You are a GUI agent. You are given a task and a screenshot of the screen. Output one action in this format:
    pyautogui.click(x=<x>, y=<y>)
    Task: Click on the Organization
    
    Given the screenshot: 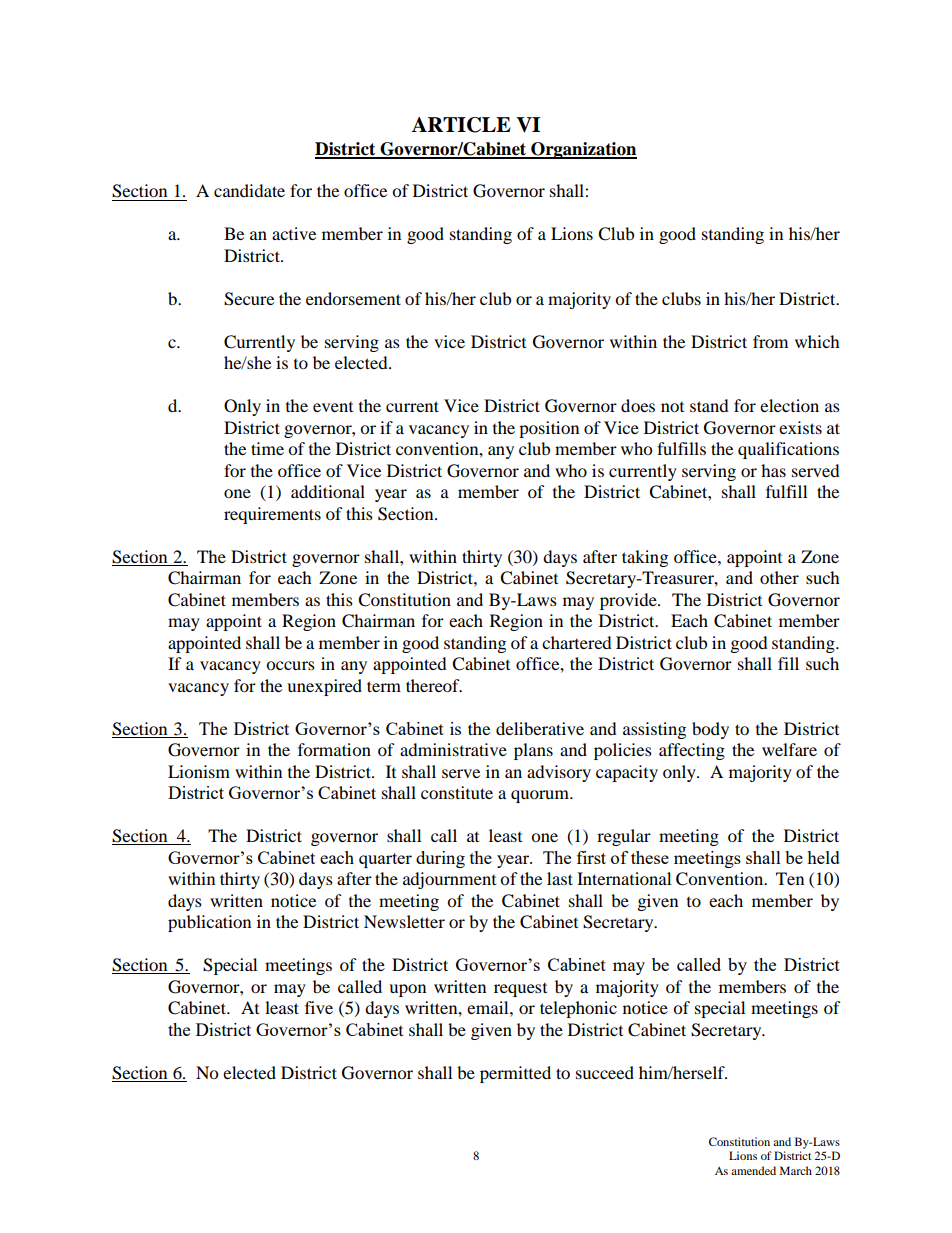 What is the action you would take?
    pyautogui.click(x=583, y=150)
